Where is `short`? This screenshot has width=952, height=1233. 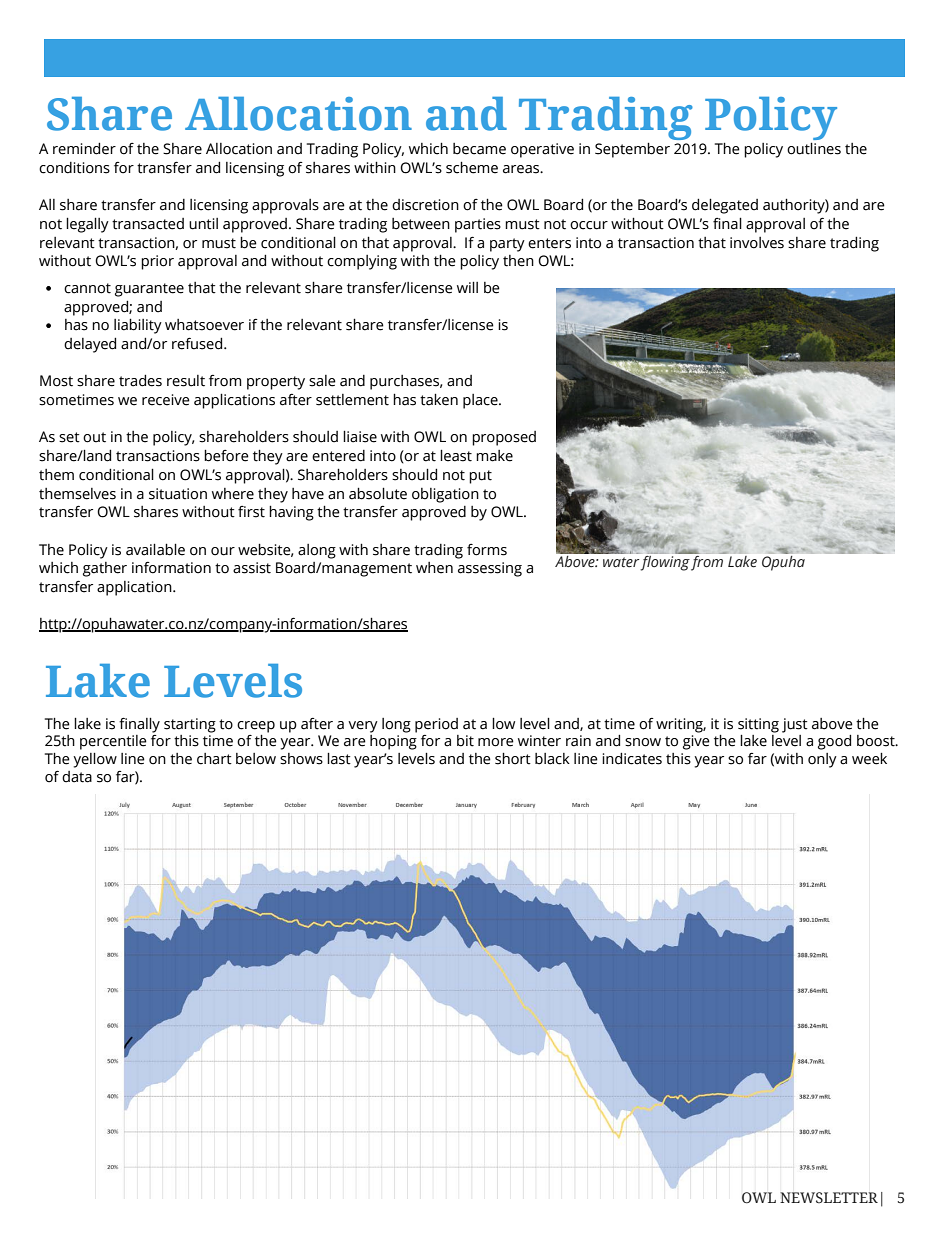
short is located at coordinates (513, 759).
